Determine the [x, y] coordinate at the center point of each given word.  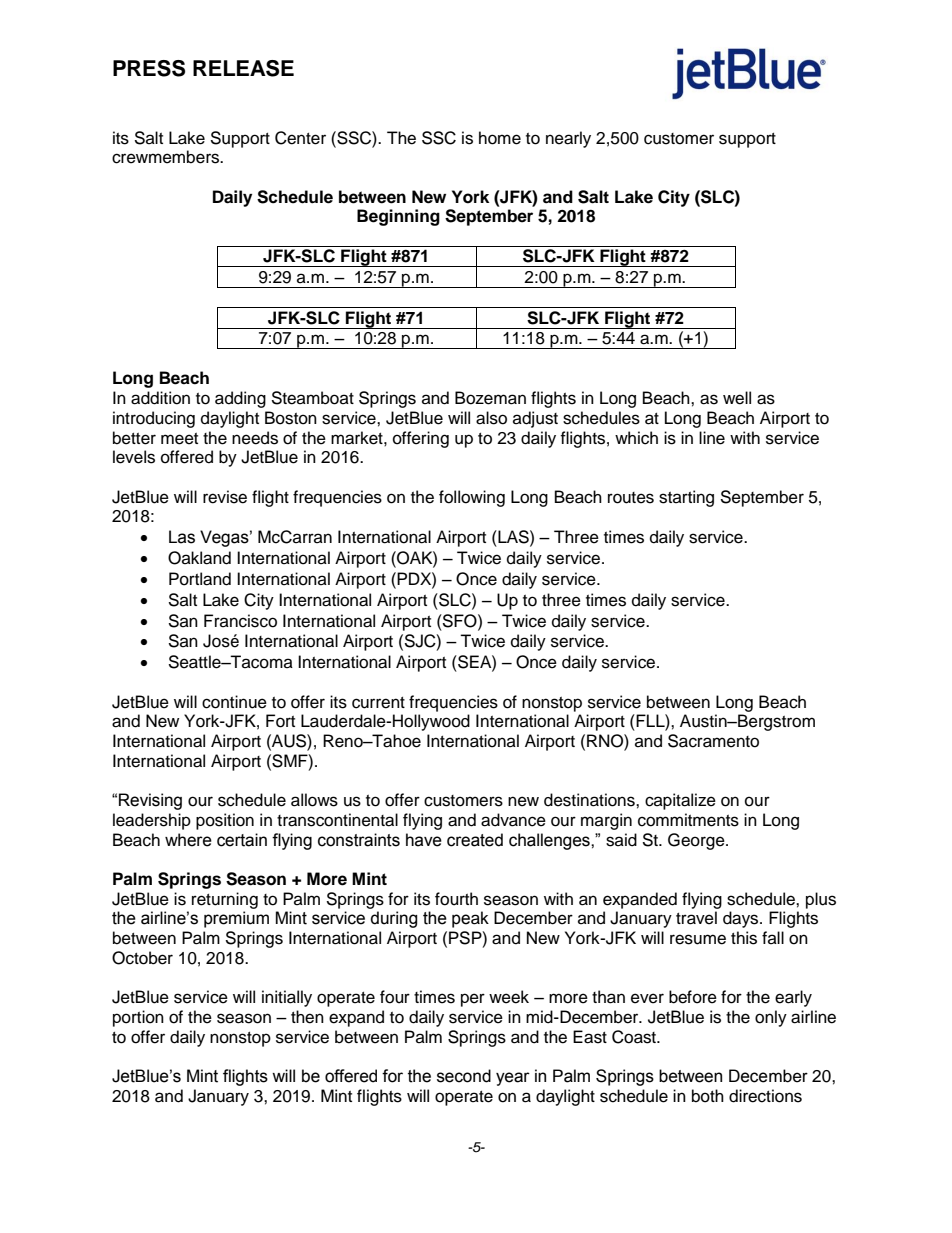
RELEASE [243, 68]
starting [686, 498]
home [500, 138]
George [697, 841]
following [472, 498]
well [737, 398]
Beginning [398, 217]
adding [240, 399]
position [225, 821]
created [475, 840]
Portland [200, 579]
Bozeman [490, 398]
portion [138, 1018]
